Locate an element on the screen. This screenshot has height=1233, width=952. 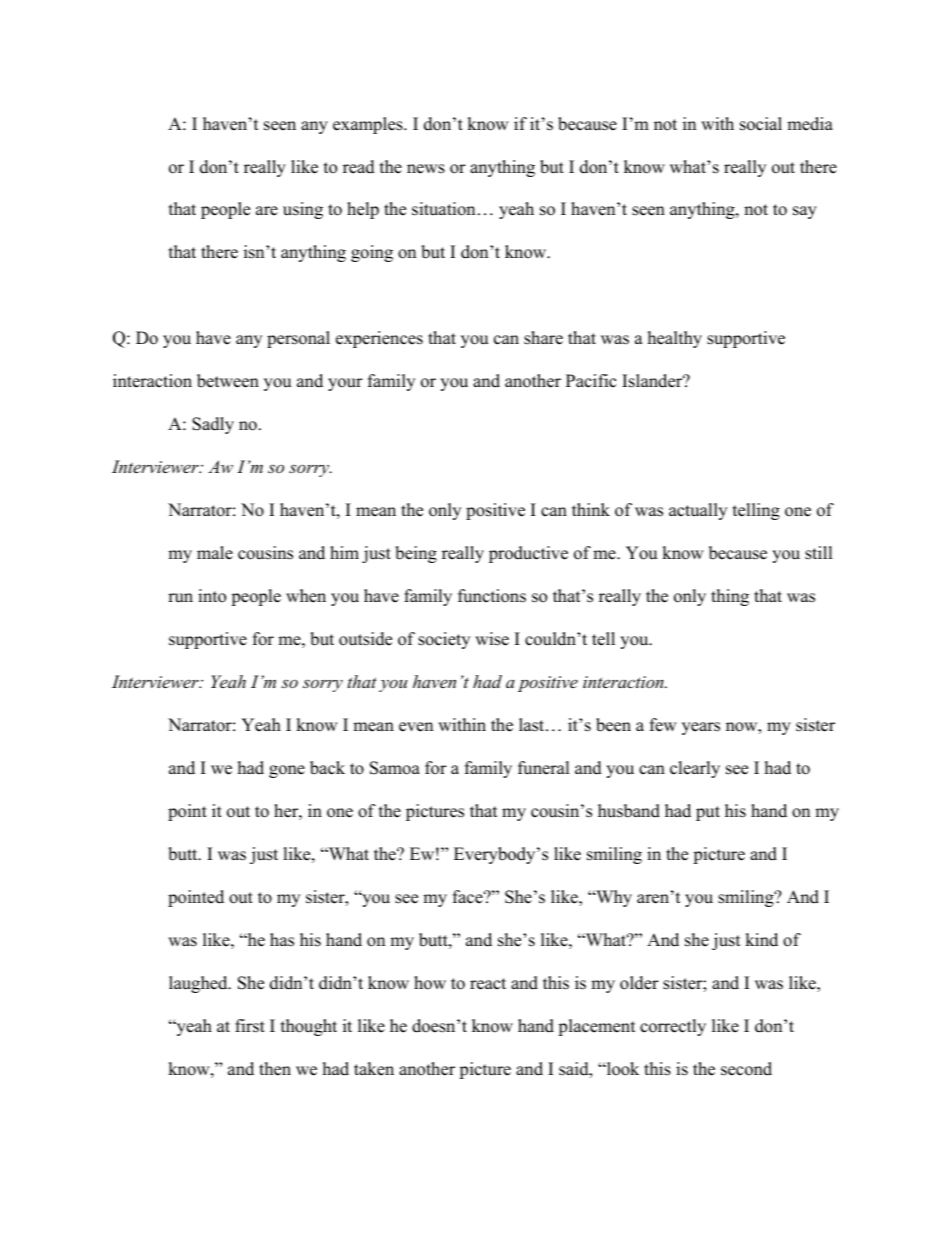
into is located at coordinates (212, 596).
